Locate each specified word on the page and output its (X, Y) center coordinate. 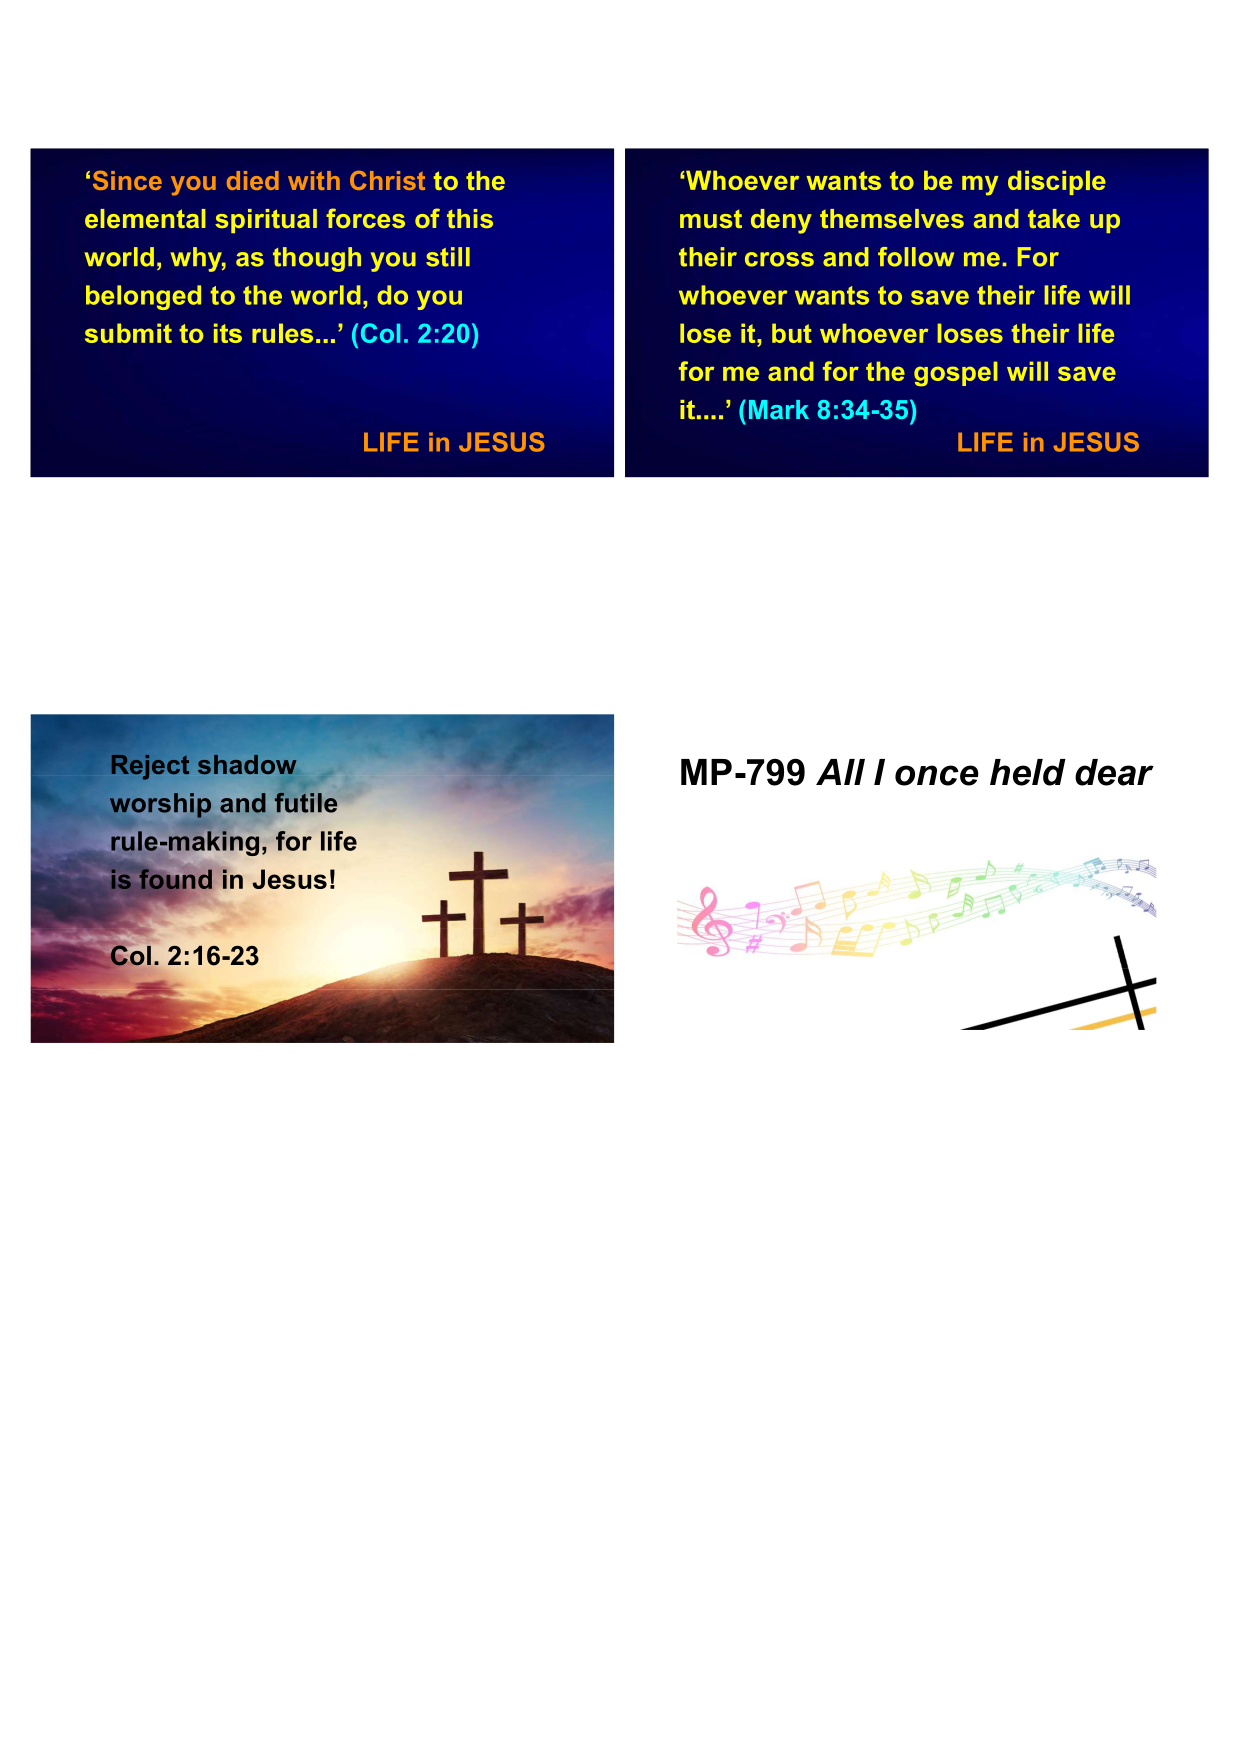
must (711, 219)
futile (306, 802)
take (1054, 218)
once (937, 775)
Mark (779, 409)
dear (1114, 772)
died (253, 180)
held (1028, 772)
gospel (955, 373)
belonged (143, 297)
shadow (247, 764)
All (840, 772)
